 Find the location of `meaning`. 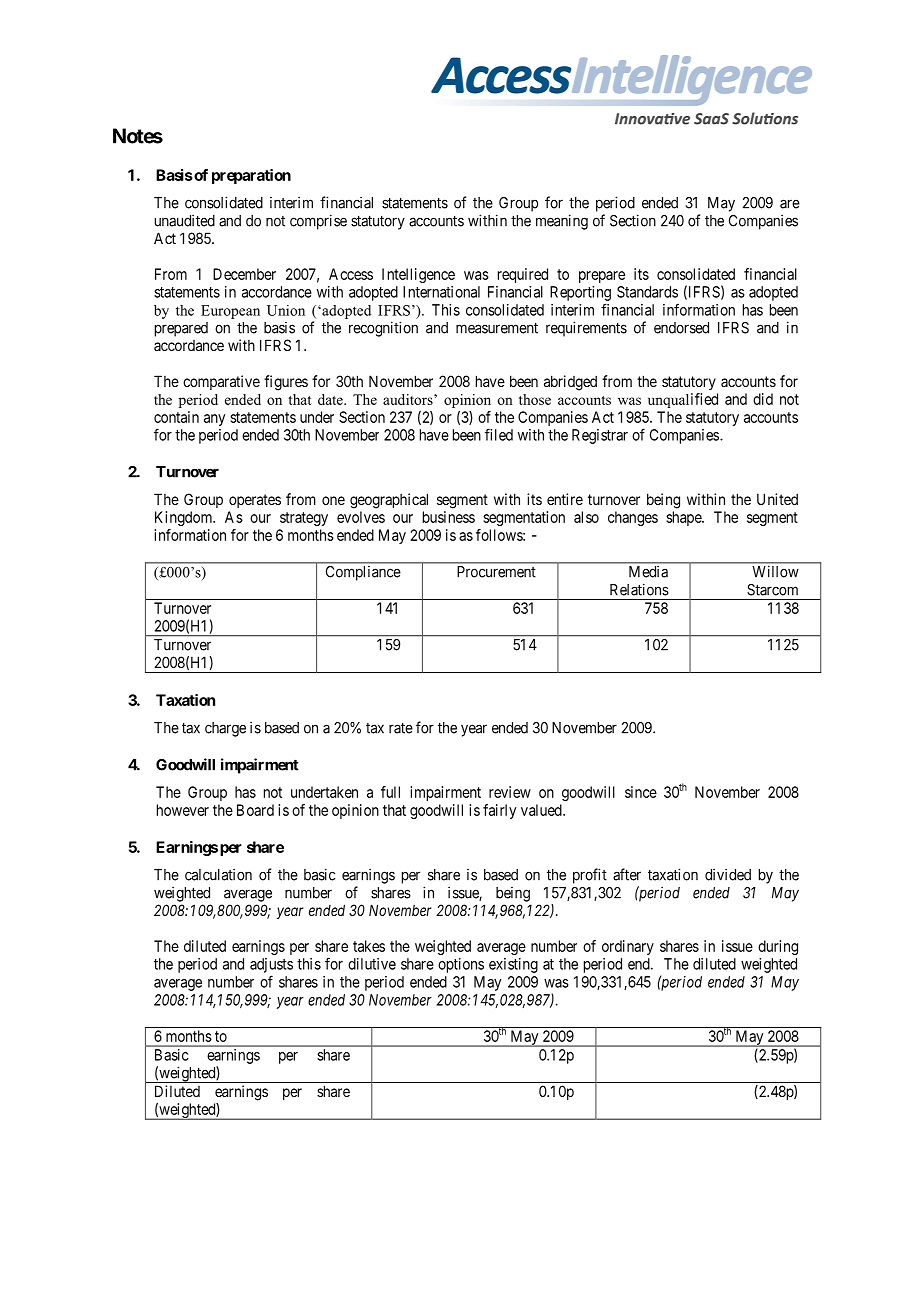

meaning is located at coordinates (562, 222).
